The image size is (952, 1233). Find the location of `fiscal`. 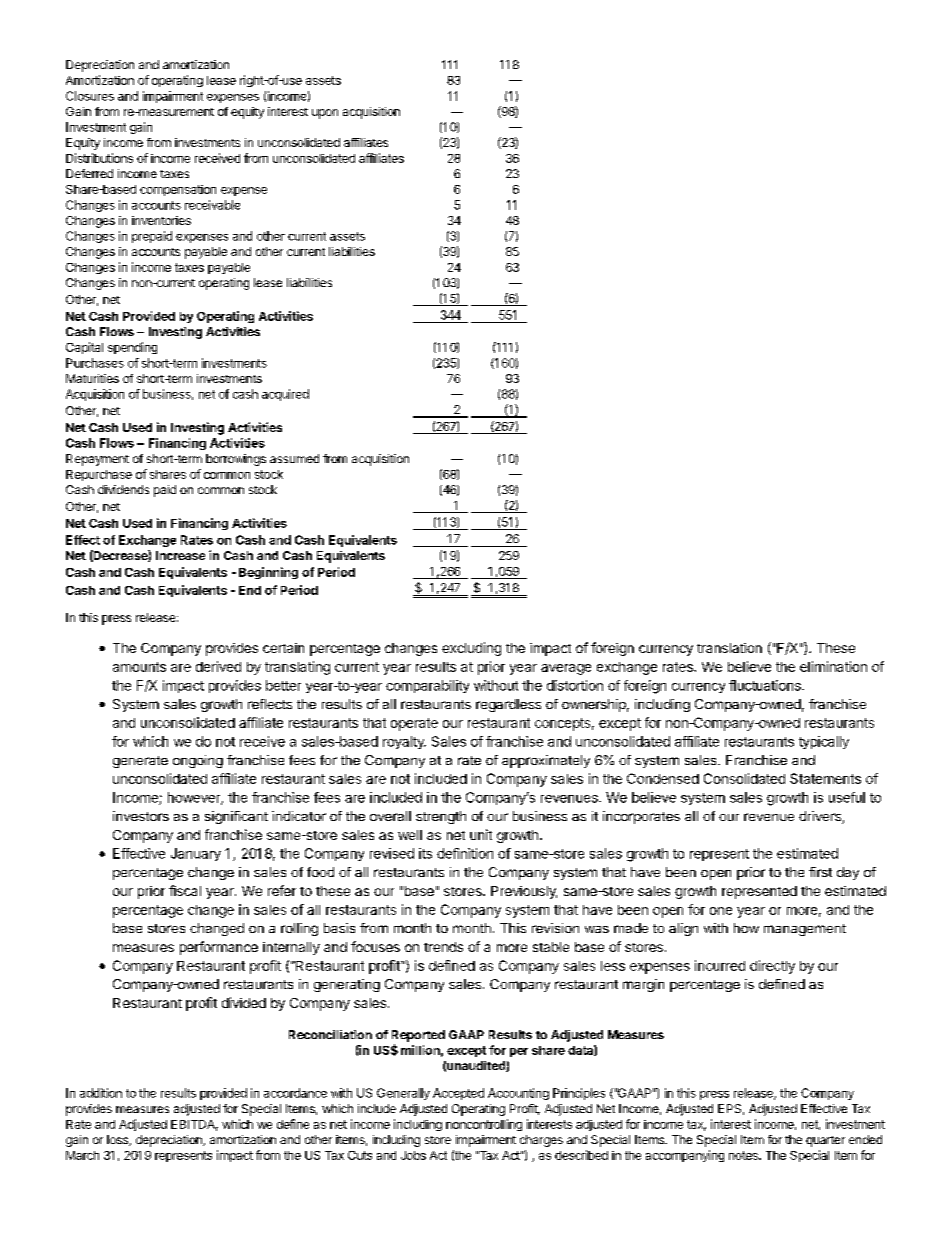

fiscal is located at coordinates (185, 890).
